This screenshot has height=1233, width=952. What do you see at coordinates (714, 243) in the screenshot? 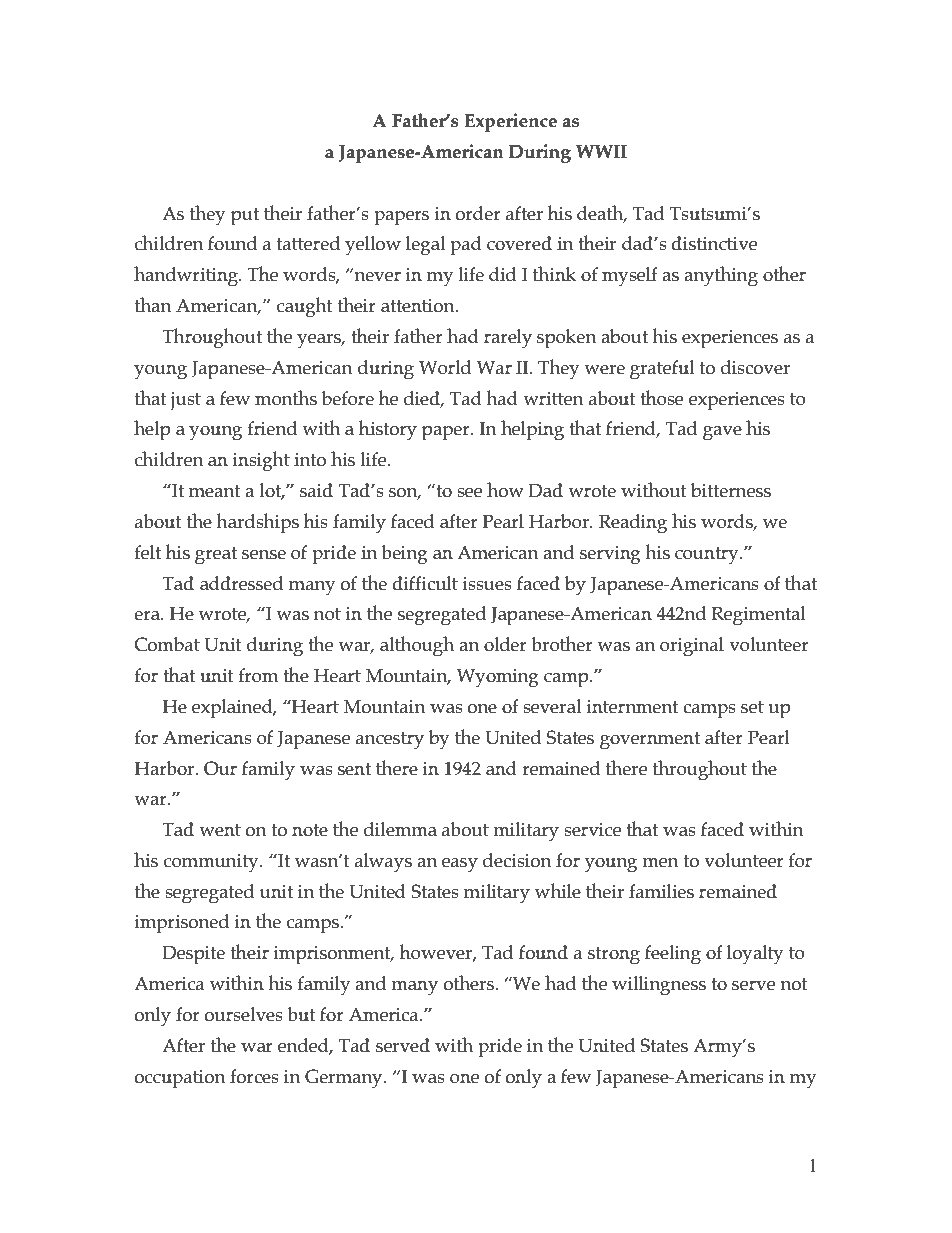
I see `distinctive` at bounding box center [714, 243].
